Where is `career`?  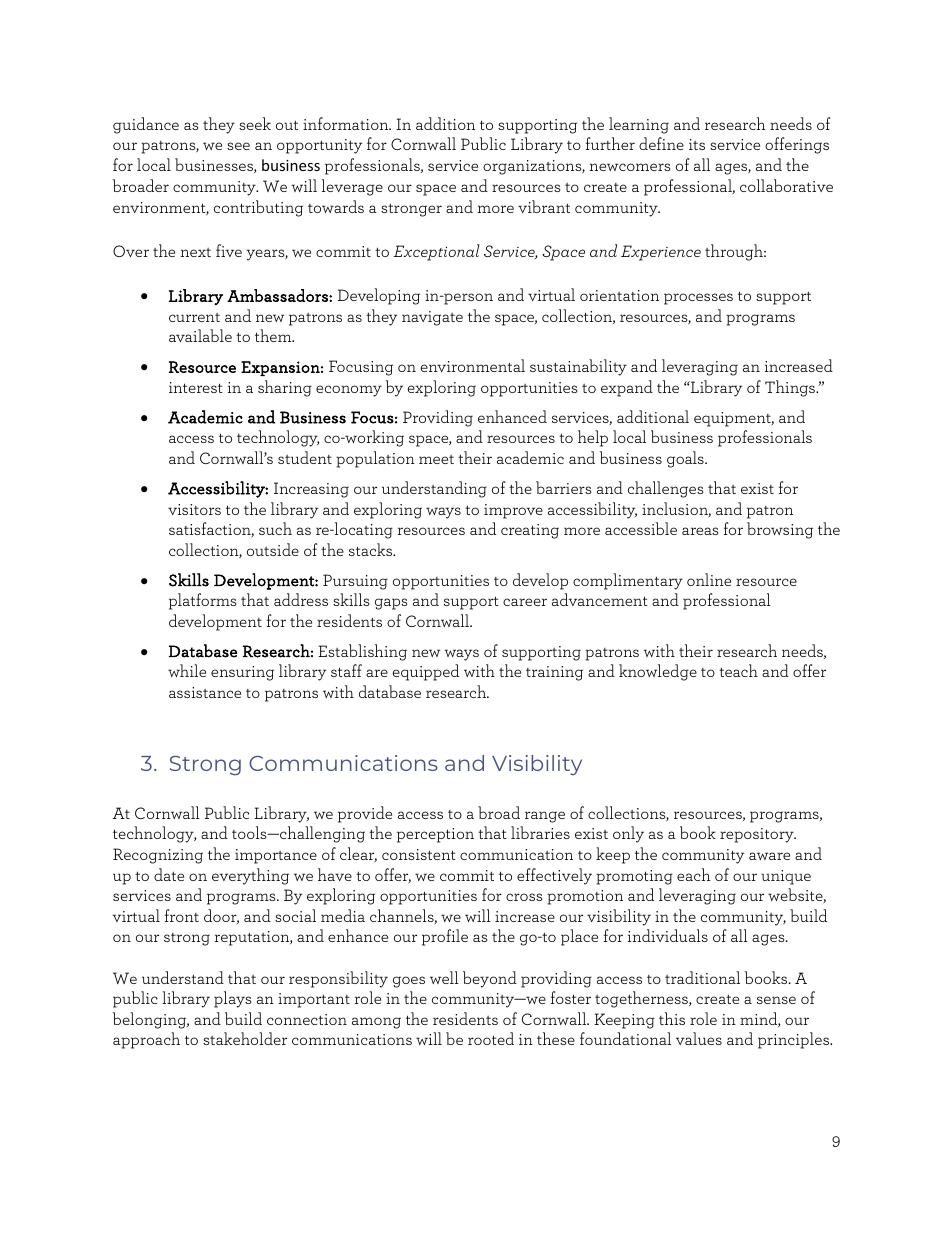 career is located at coordinates (525, 602).
